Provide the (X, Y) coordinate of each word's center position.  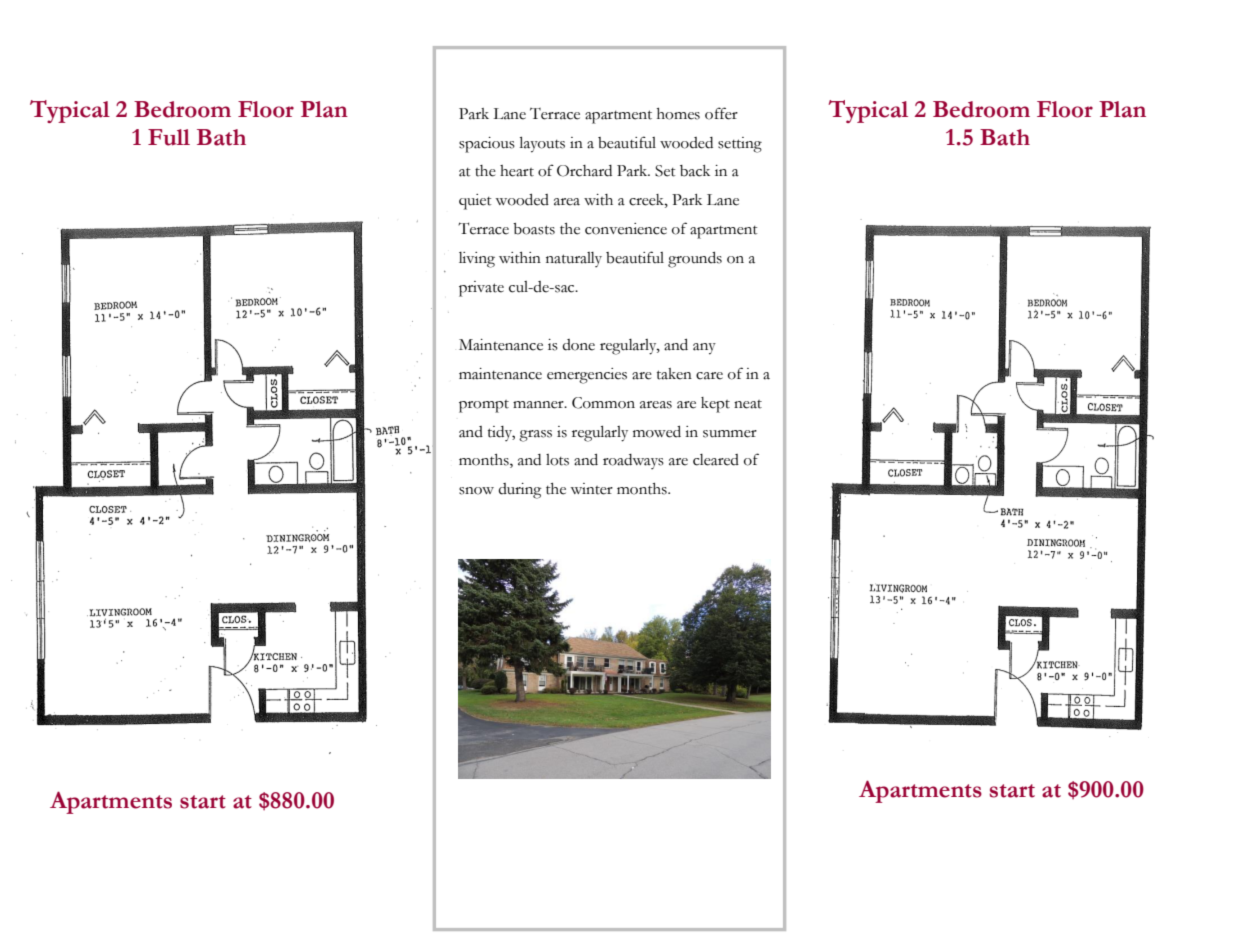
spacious (487, 145)
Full (169, 137)
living (477, 260)
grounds (695, 260)
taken (674, 374)
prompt (484, 406)
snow (476, 491)
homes (678, 114)
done (578, 345)
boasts (534, 229)
